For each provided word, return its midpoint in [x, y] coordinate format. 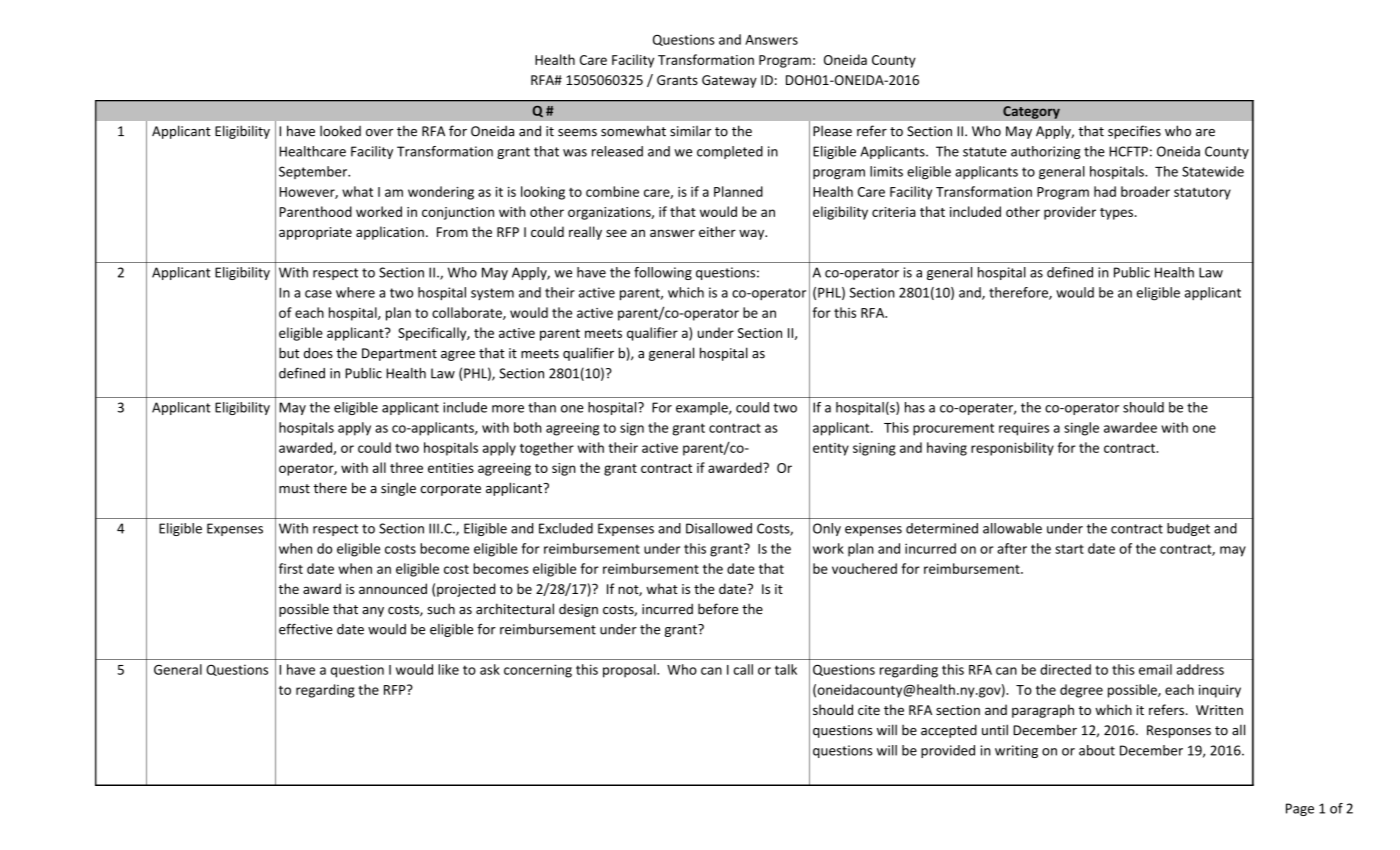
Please [832, 131]
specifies [1134, 132]
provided [948, 751]
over [379, 133]
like [448, 669]
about [1097, 750]
